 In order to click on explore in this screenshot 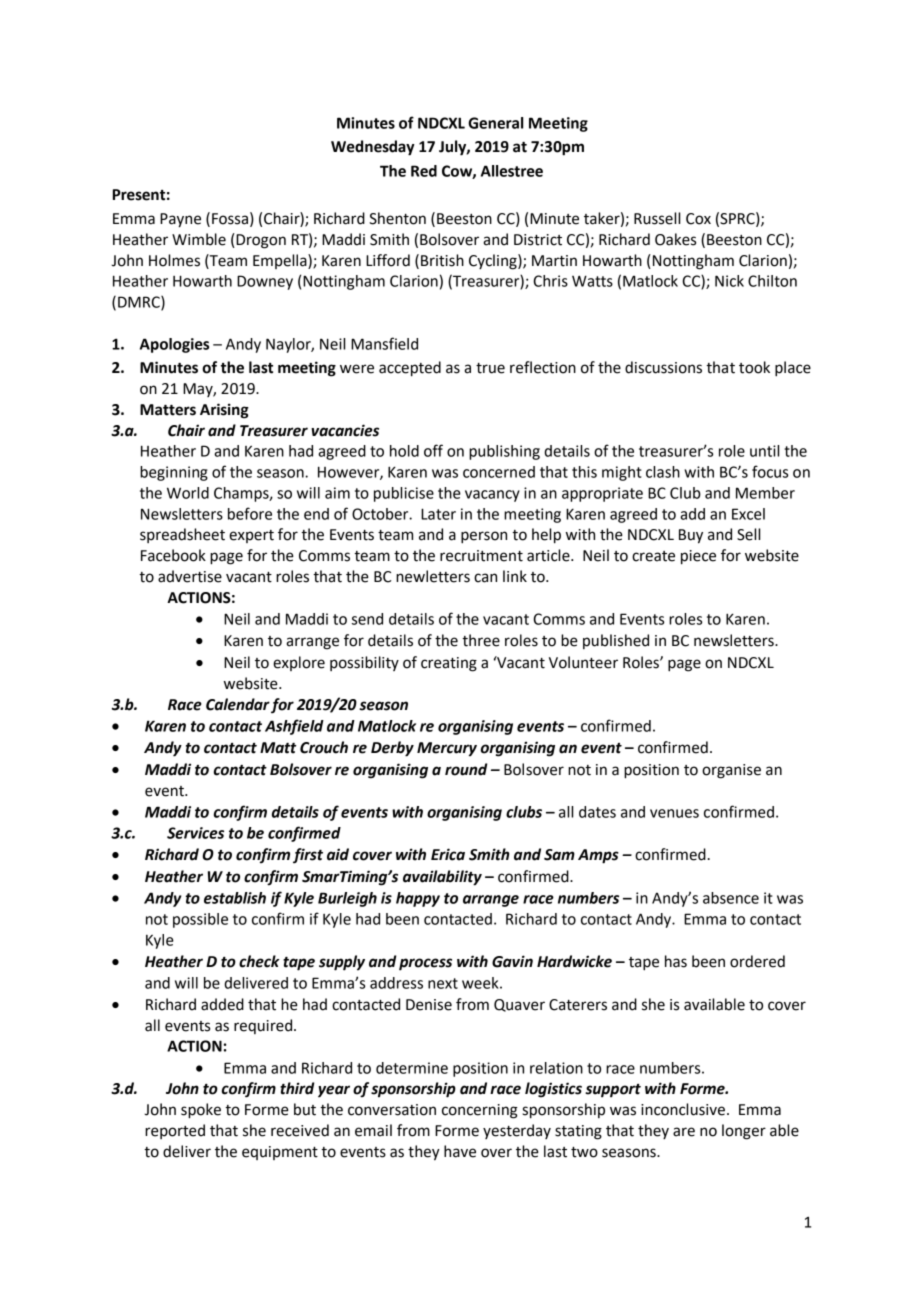, I will do `click(299, 663)`.
